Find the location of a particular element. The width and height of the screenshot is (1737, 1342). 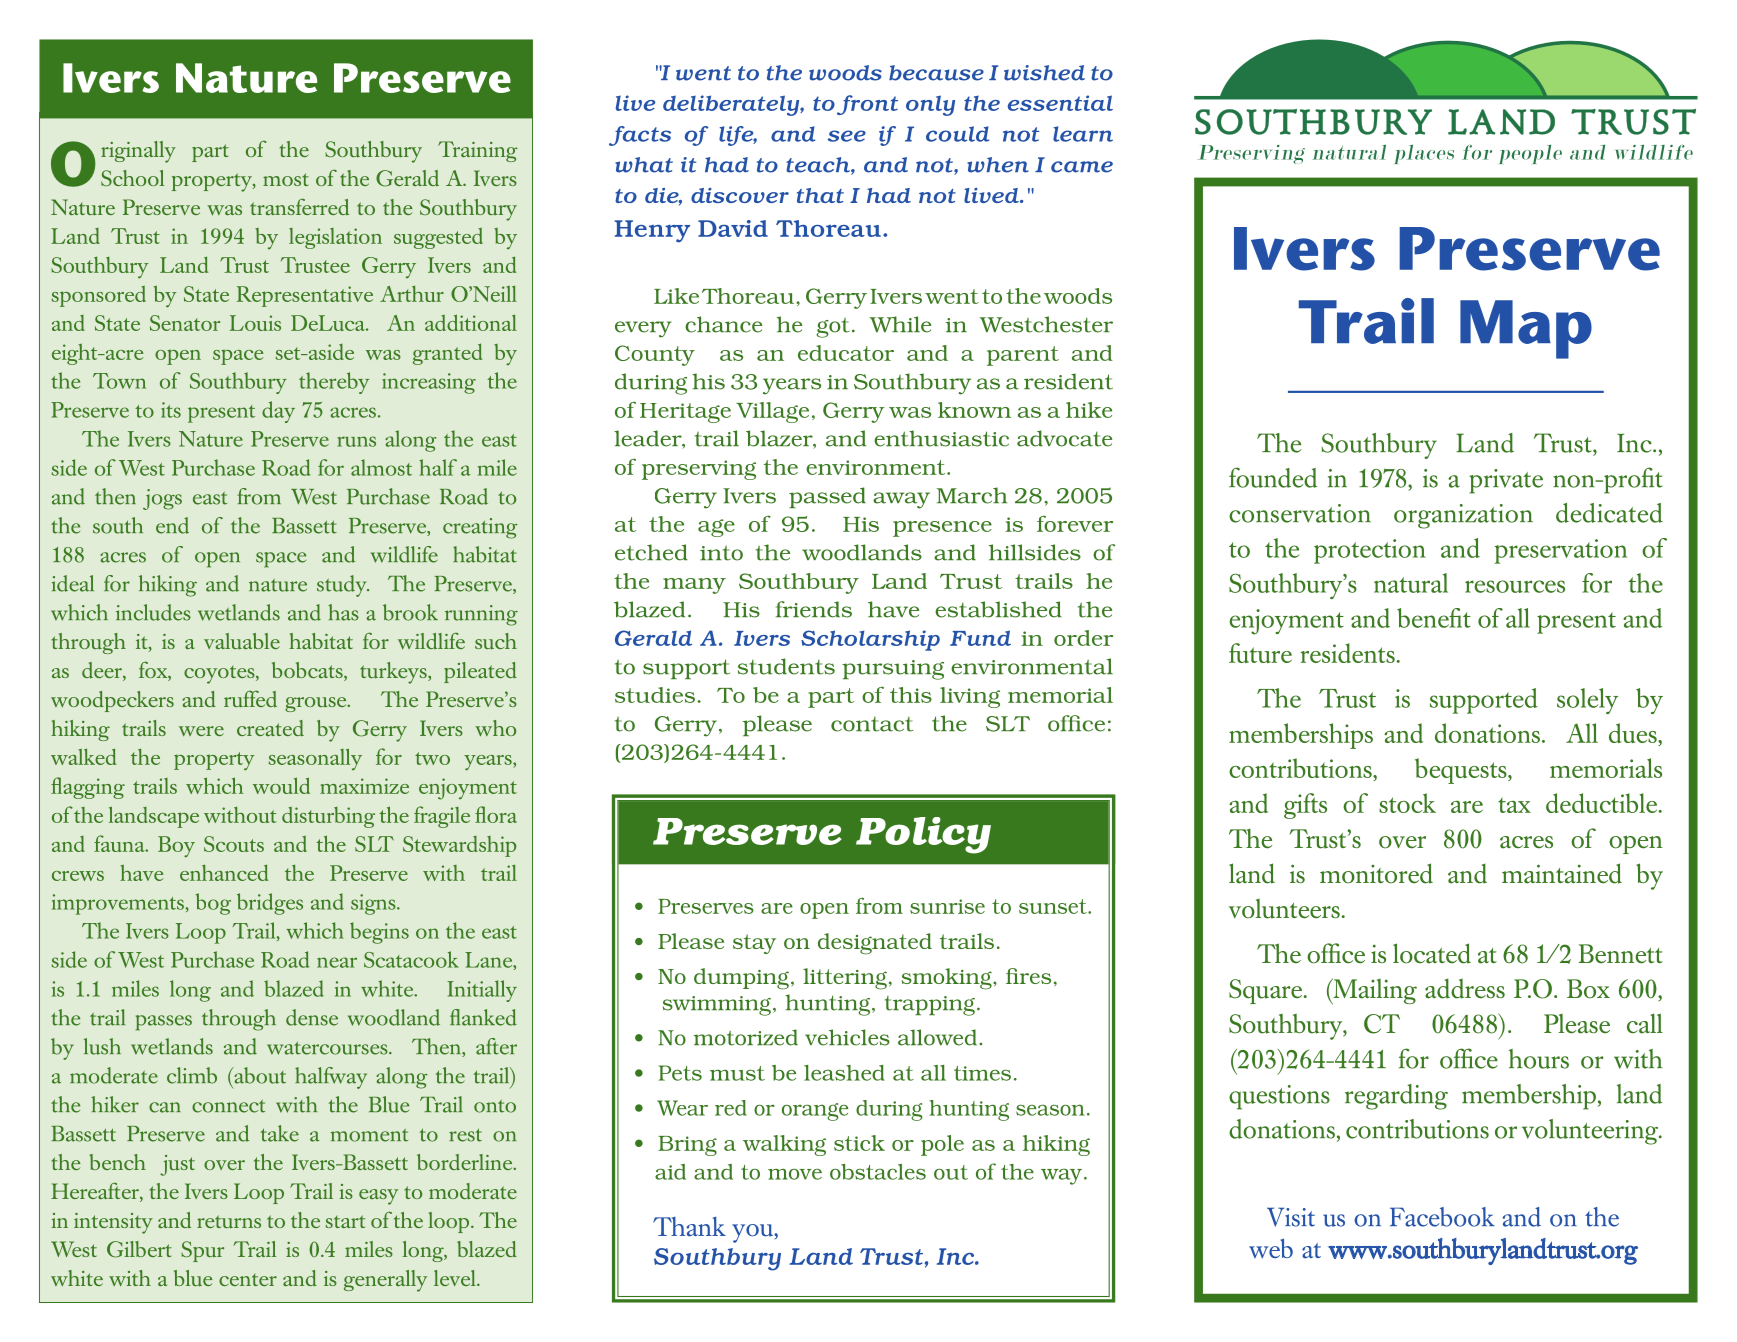

learn is located at coordinates (1083, 134).
